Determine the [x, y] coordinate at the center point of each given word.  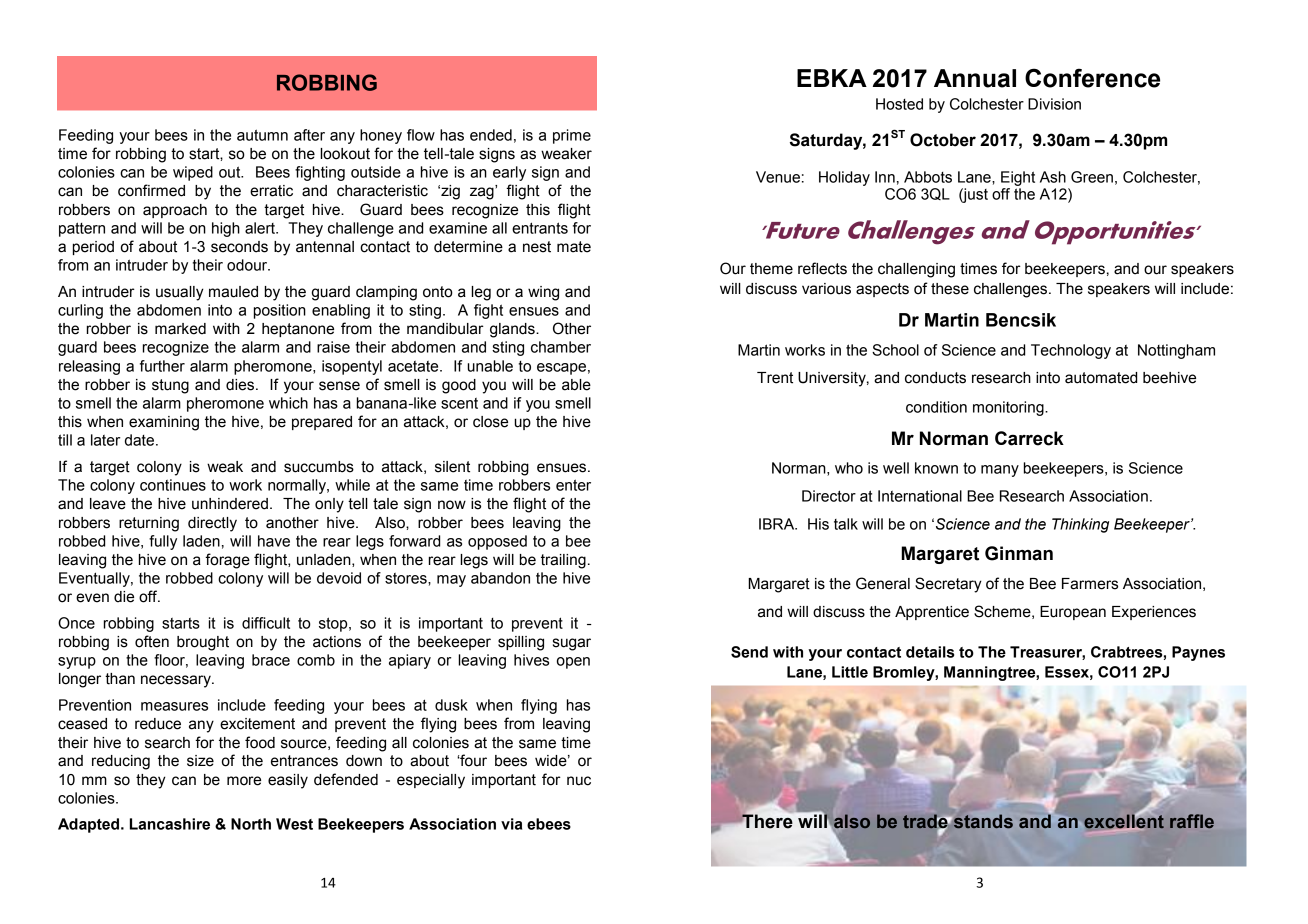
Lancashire [170, 824]
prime [572, 136]
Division [1054, 104]
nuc [579, 781]
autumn [262, 135]
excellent [1124, 821]
